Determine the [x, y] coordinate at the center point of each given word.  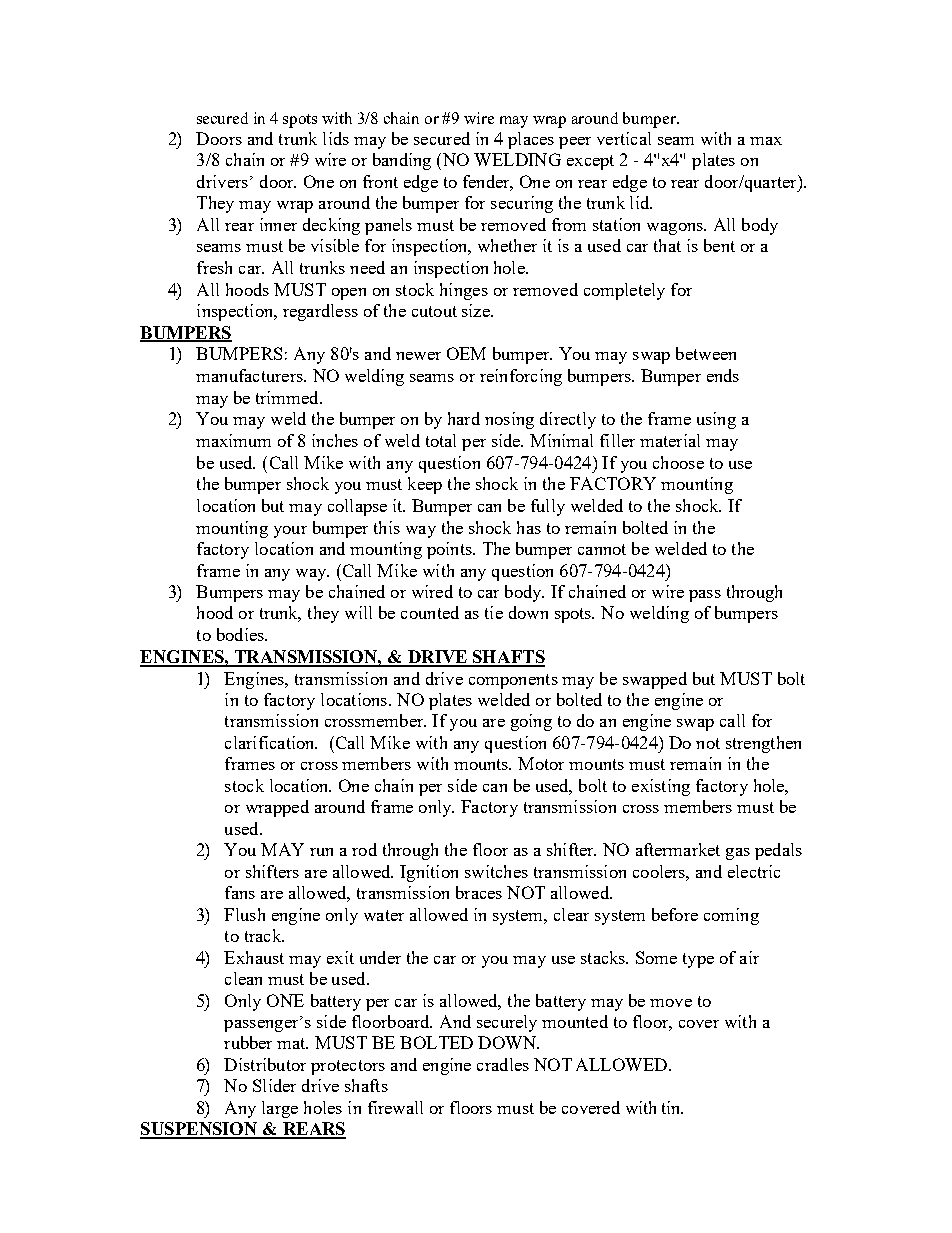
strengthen [763, 744]
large [280, 1109]
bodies [241, 634]
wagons [676, 229]
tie [494, 612]
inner [278, 224]
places [531, 140]
